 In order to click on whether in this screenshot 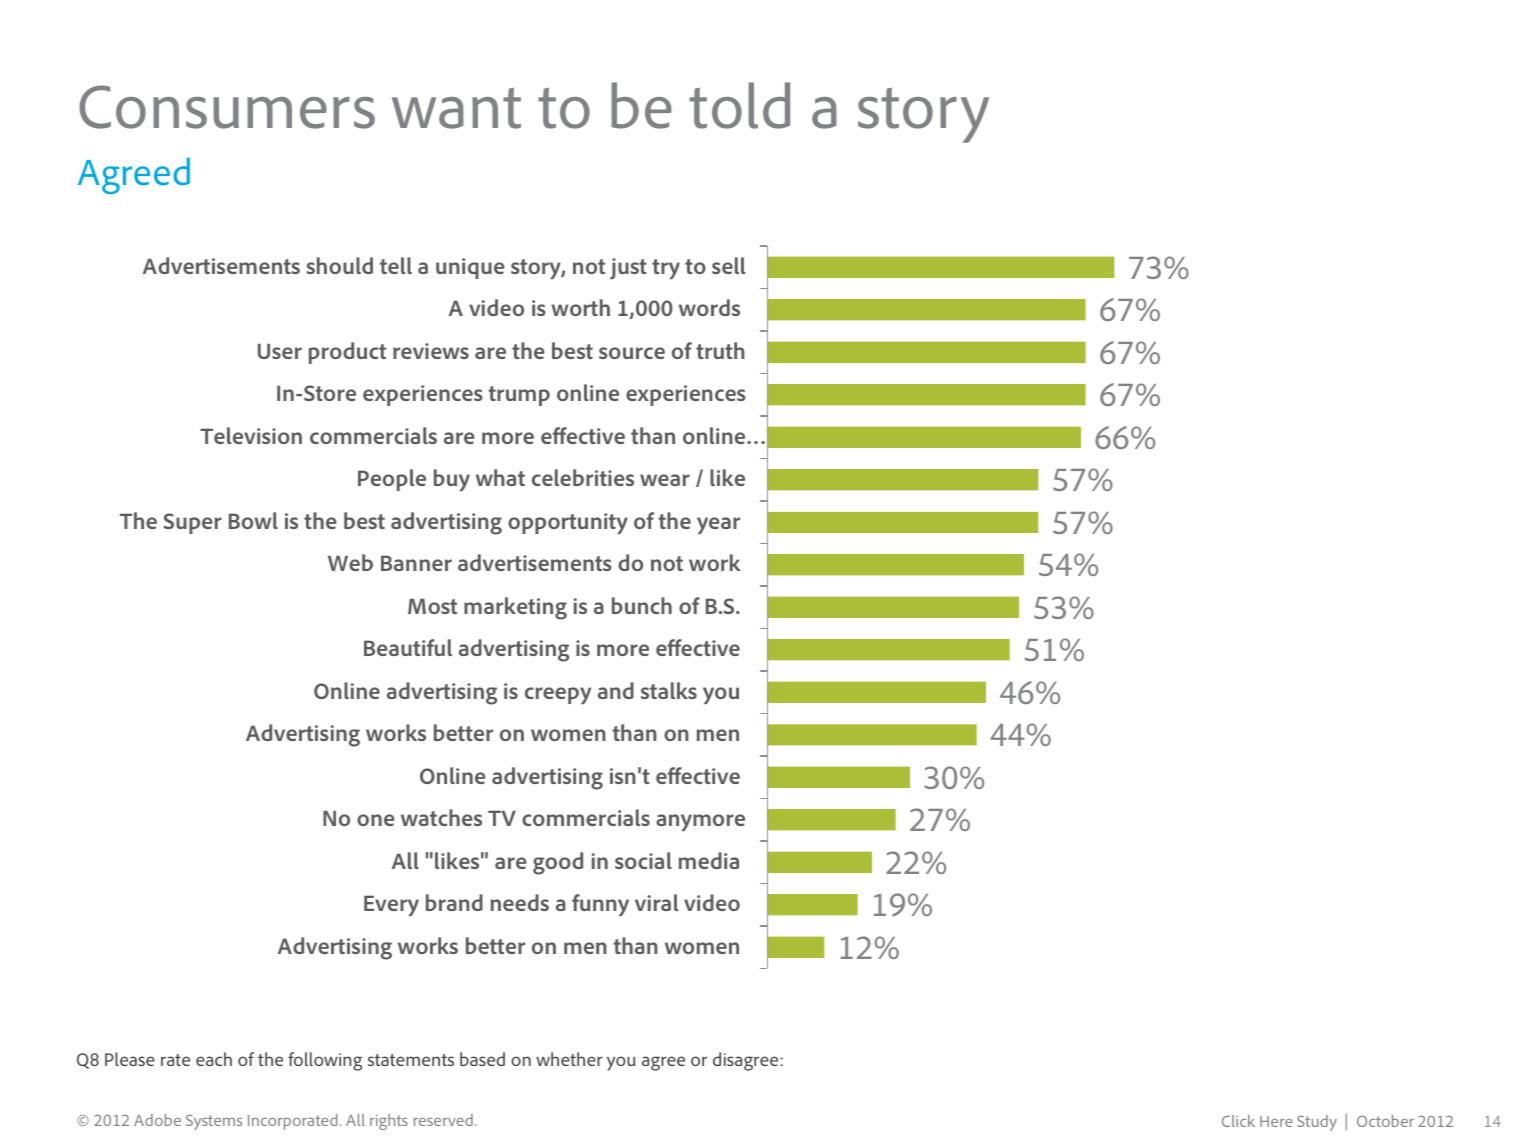, I will do `click(569, 1059)`.
